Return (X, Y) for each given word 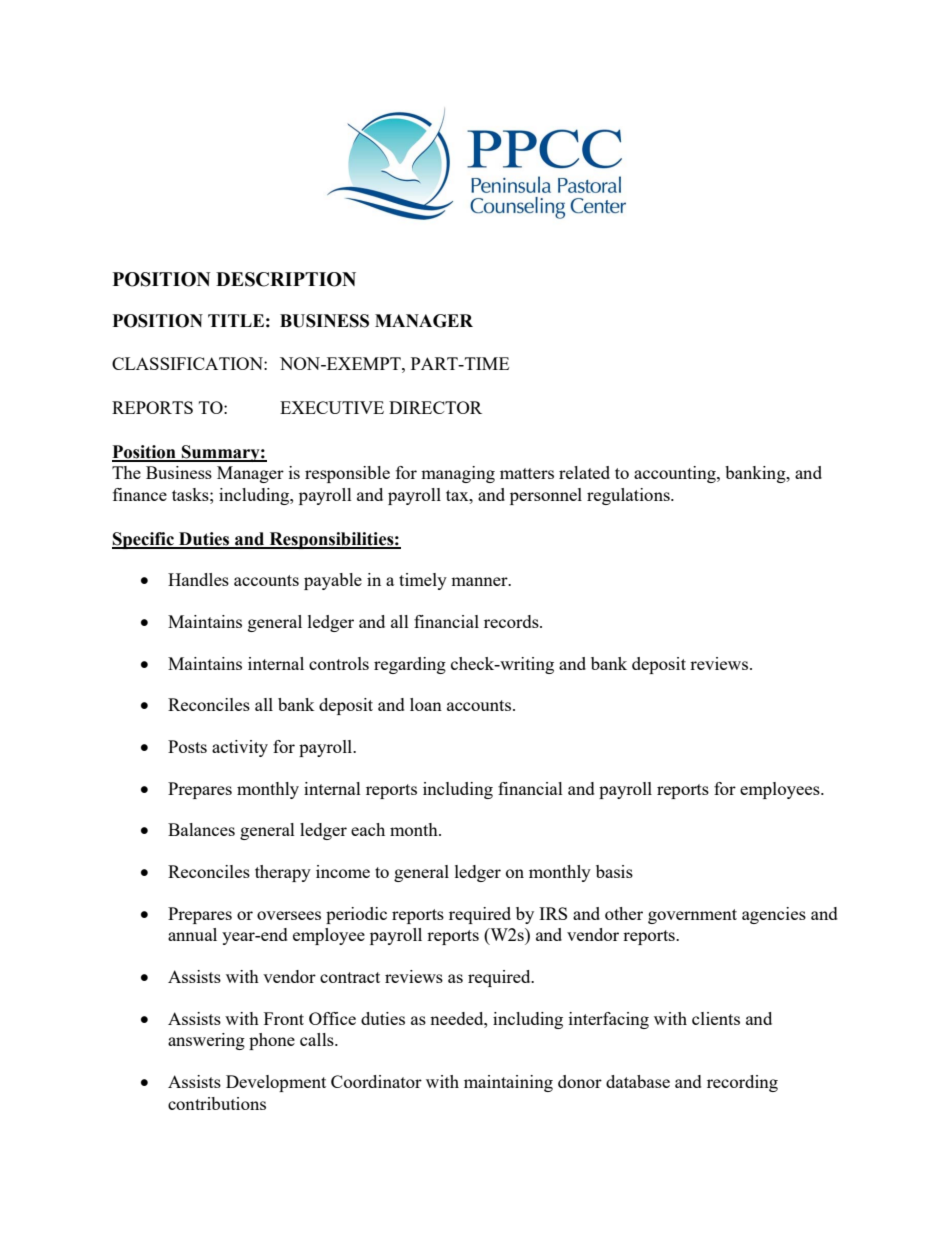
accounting (676, 474)
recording (742, 1083)
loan (426, 704)
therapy (283, 873)
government (692, 916)
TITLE (236, 320)
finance (140, 494)
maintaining (508, 1083)
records (512, 621)
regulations (629, 496)
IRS (553, 913)
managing (458, 474)
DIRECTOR (435, 407)
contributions (217, 1103)
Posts (187, 746)
